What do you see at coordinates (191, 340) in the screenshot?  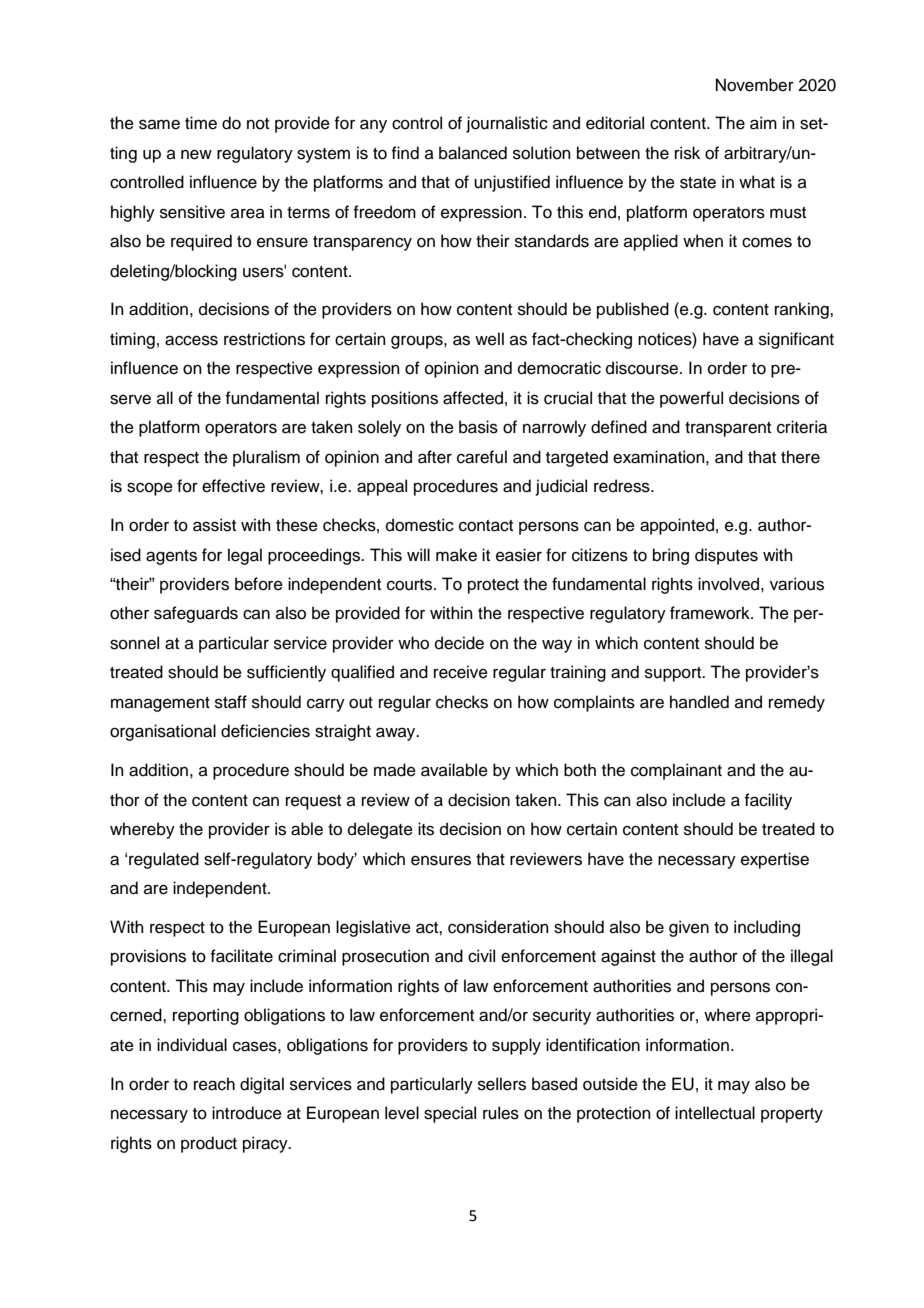 I see `access` at bounding box center [191, 340].
